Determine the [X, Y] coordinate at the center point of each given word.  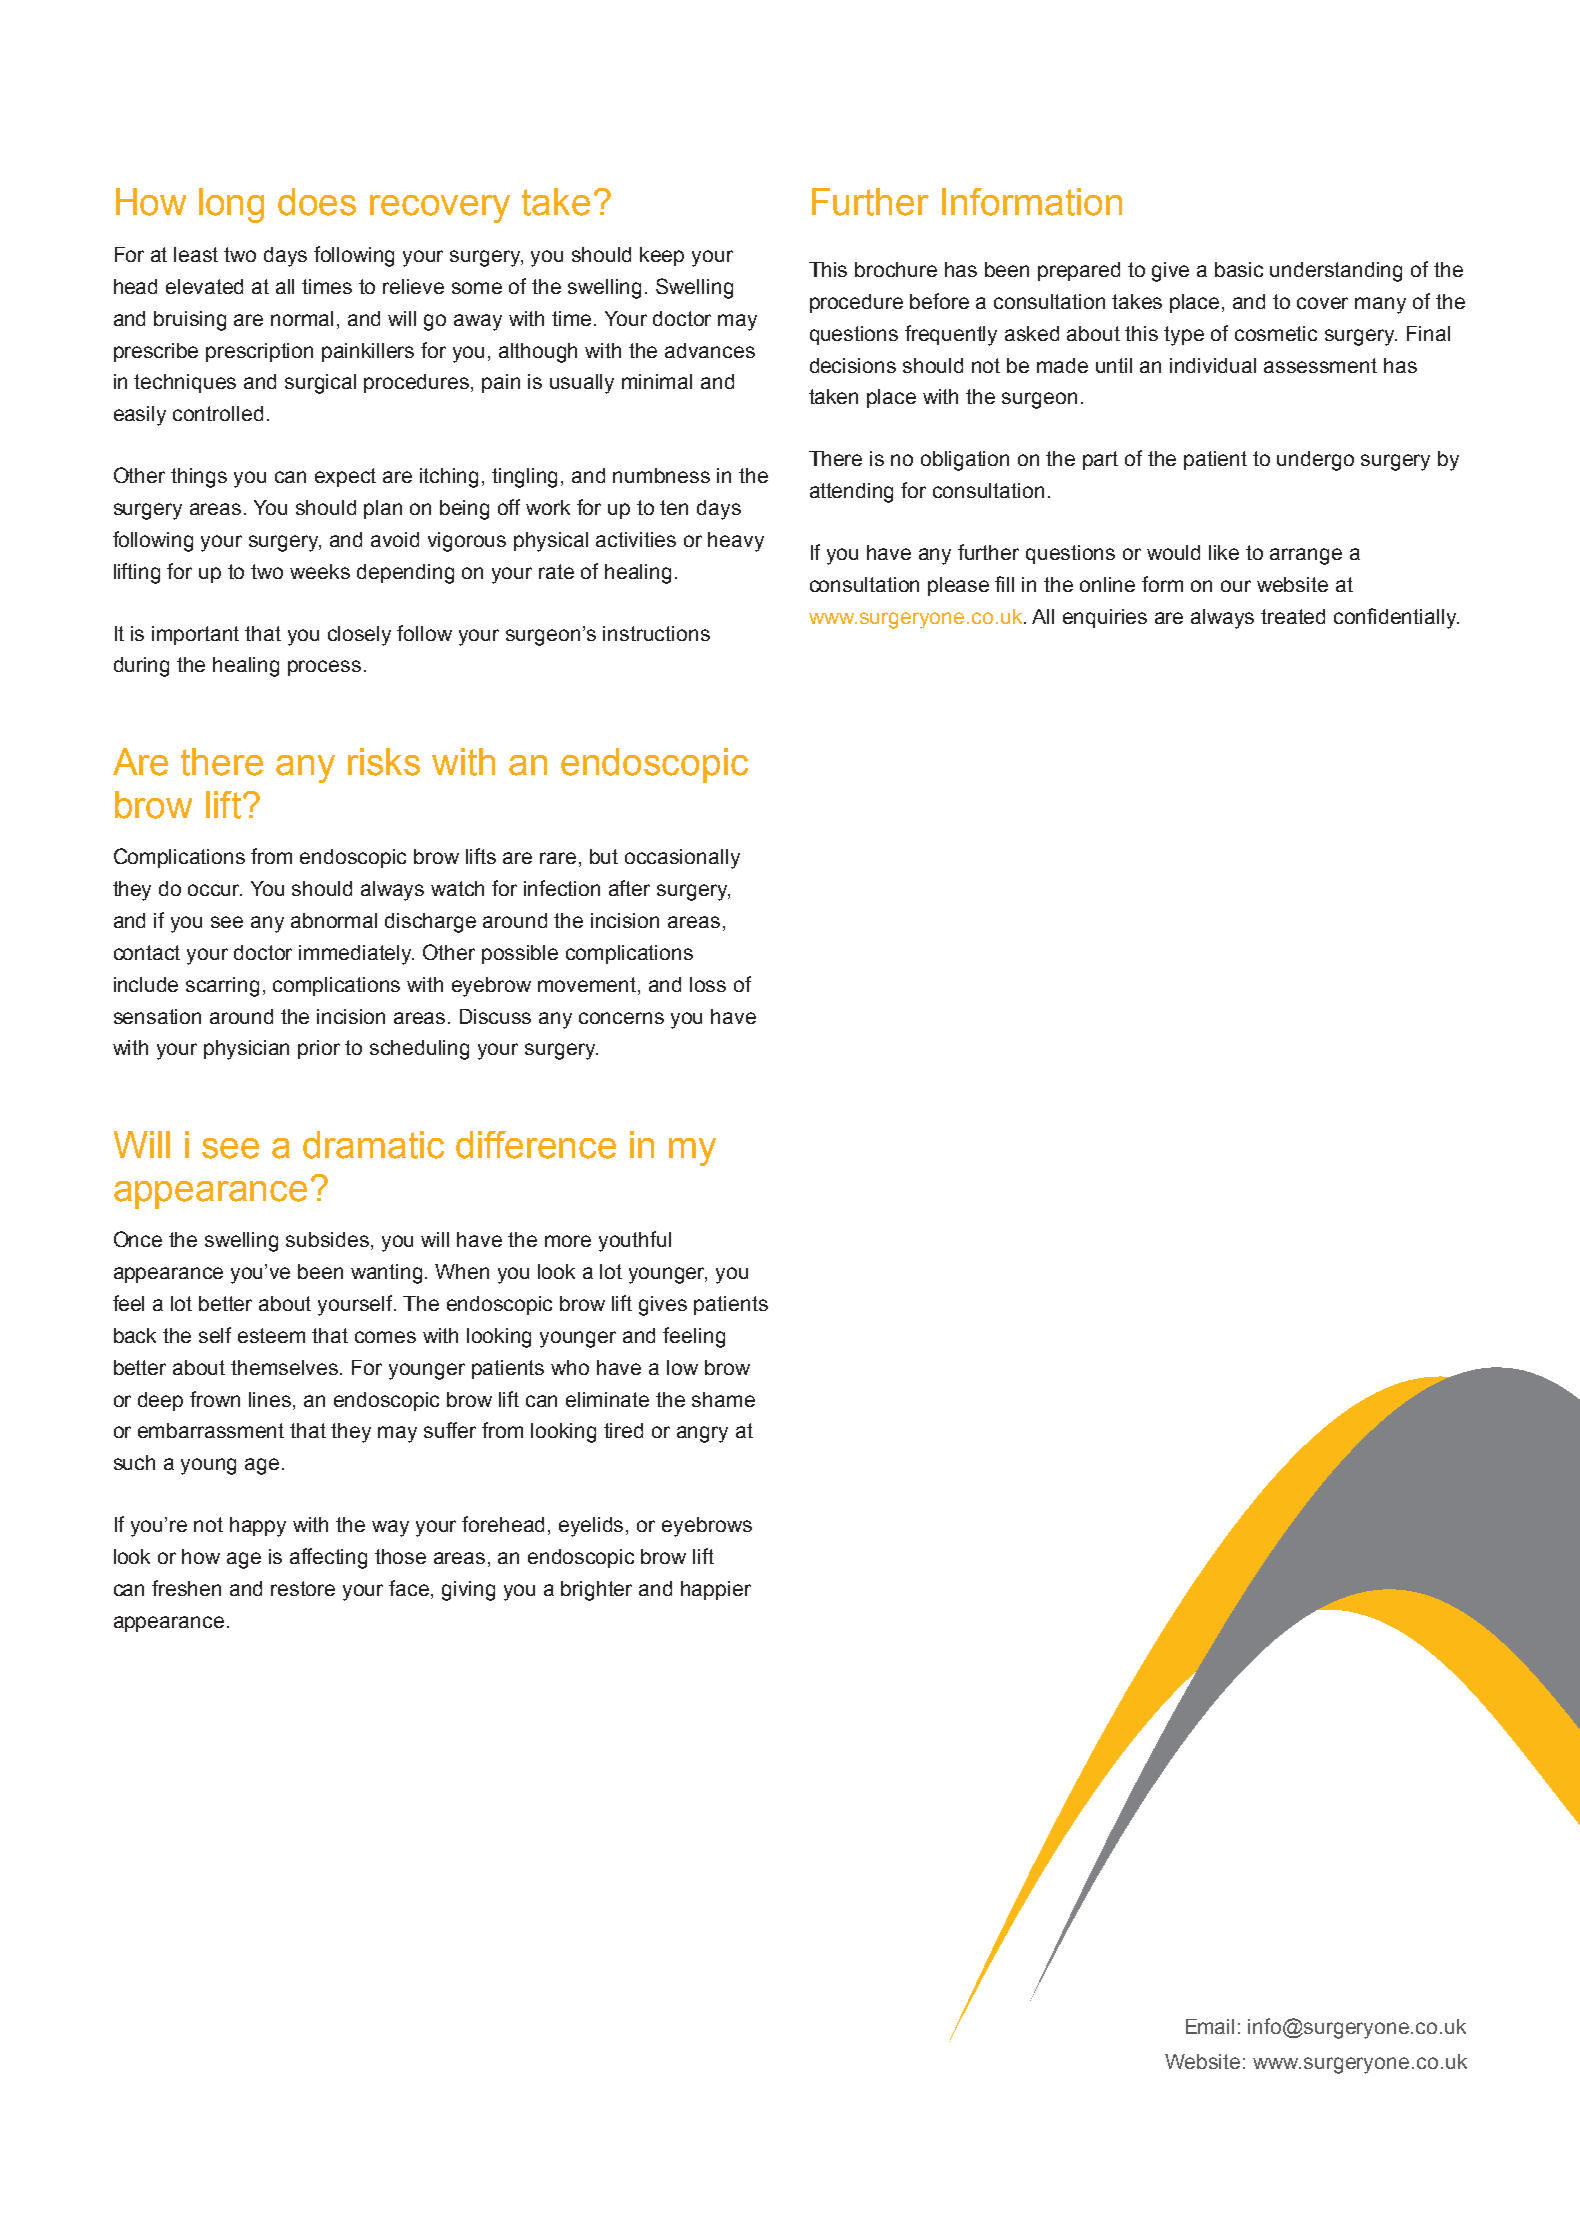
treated [1293, 616]
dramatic [373, 1145]
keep [662, 256]
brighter [596, 1591]
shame [723, 1399]
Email [1210, 2026]
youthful [635, 1241]
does [317, 202]
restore [303, 1588]
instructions [656, 633]
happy [258, 1527]
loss [708, 984]
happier [716, 1590]
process [324, 668]
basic [1239, 269]
